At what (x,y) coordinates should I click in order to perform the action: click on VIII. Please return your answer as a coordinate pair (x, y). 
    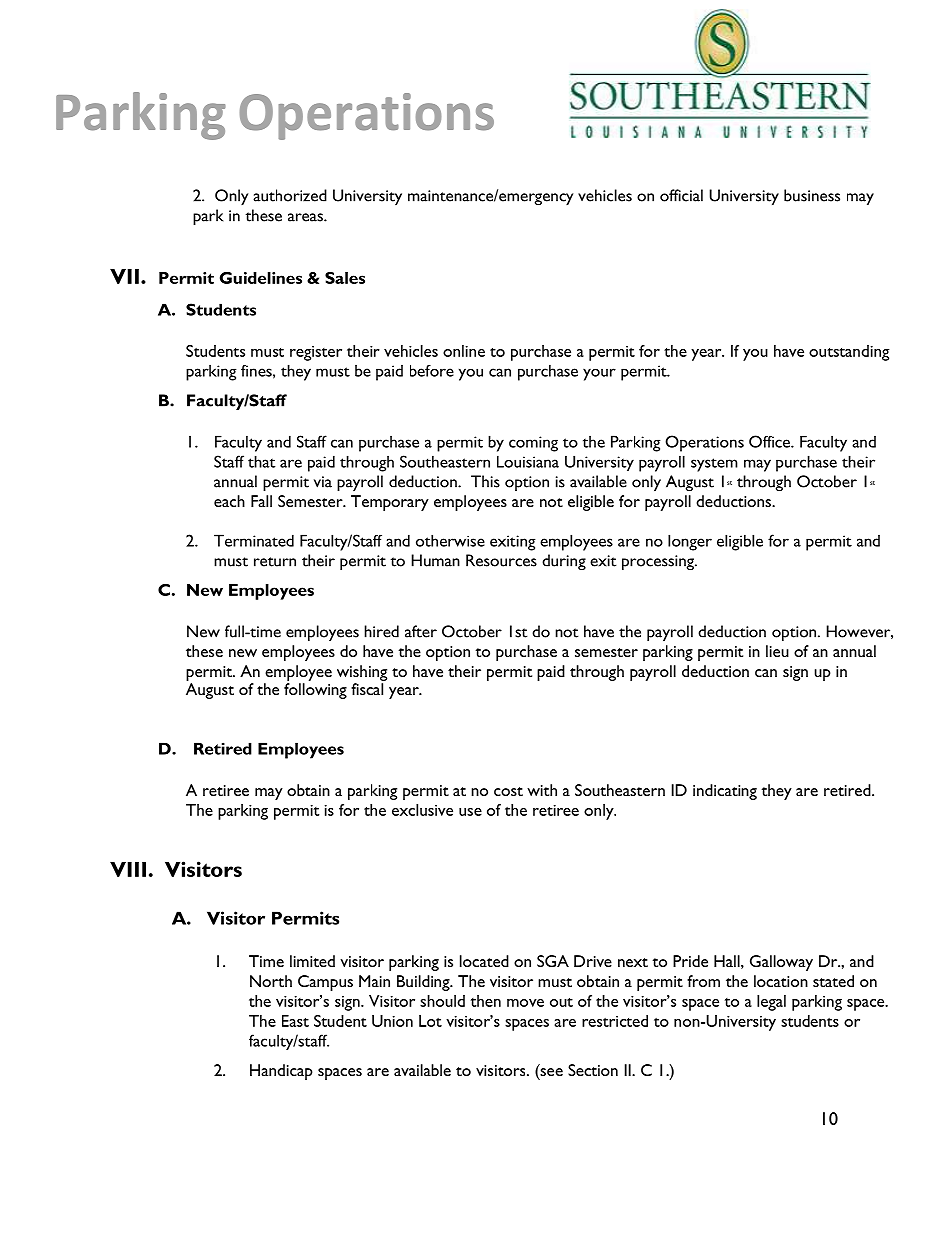
    Looking at the image, I should click on (128, 869).
